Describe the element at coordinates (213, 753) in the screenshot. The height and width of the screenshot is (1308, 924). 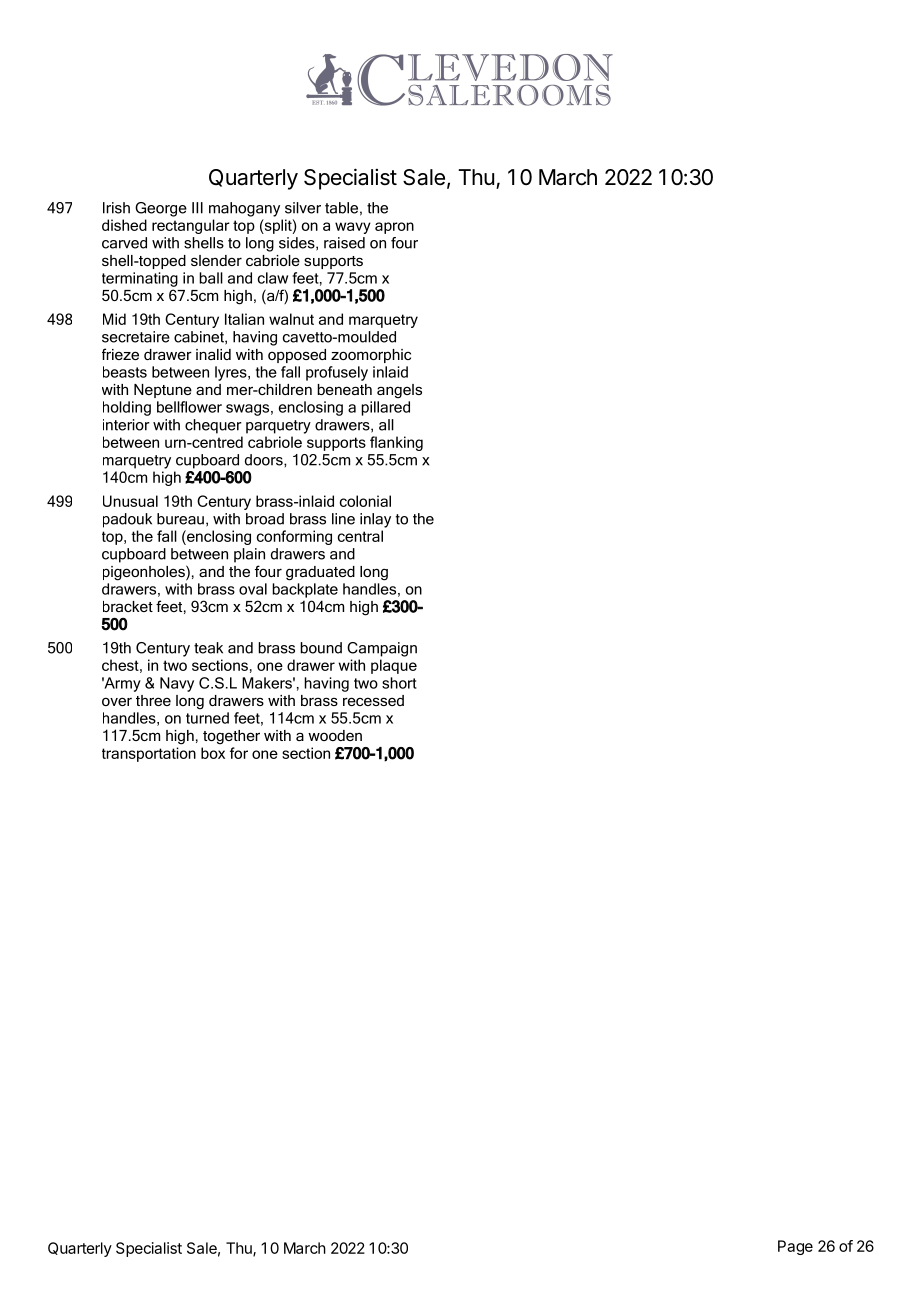
I see `box` at that location.
